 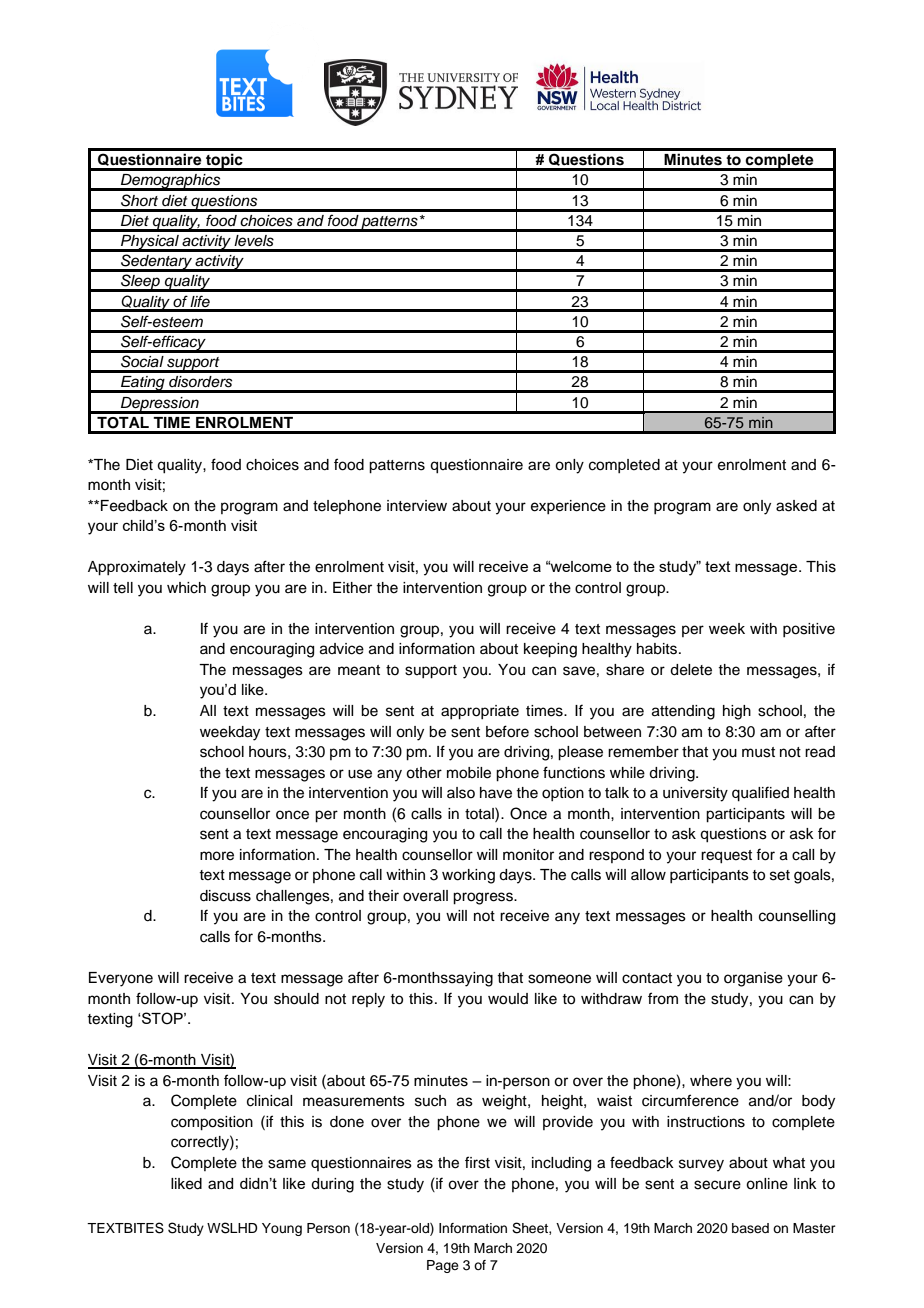 What do you see at coordinates (468, 876) in the screenshot?
I see `working` at bounding box center [468, 876].
